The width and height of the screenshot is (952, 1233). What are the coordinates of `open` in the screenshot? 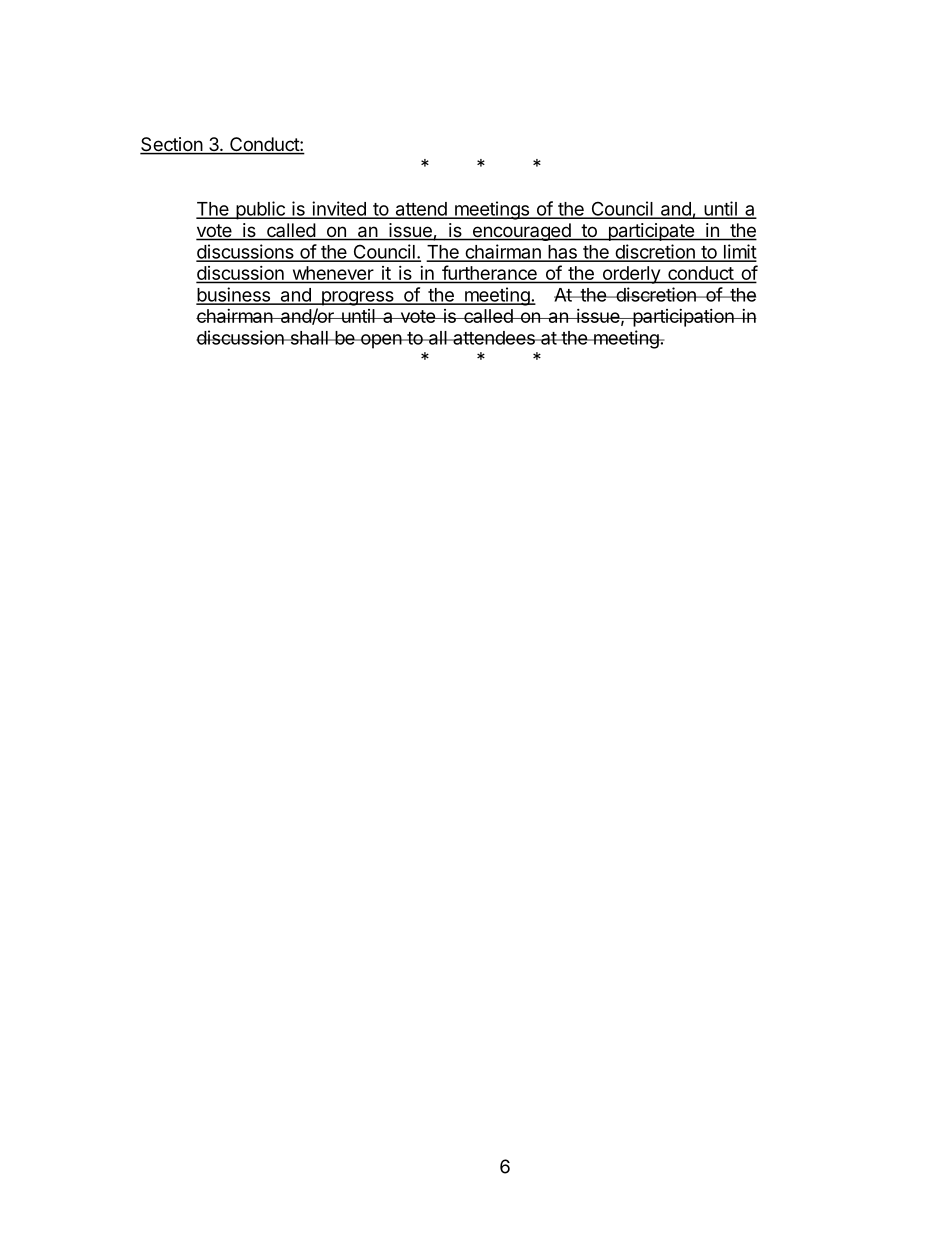 It's located at (380, 341).
